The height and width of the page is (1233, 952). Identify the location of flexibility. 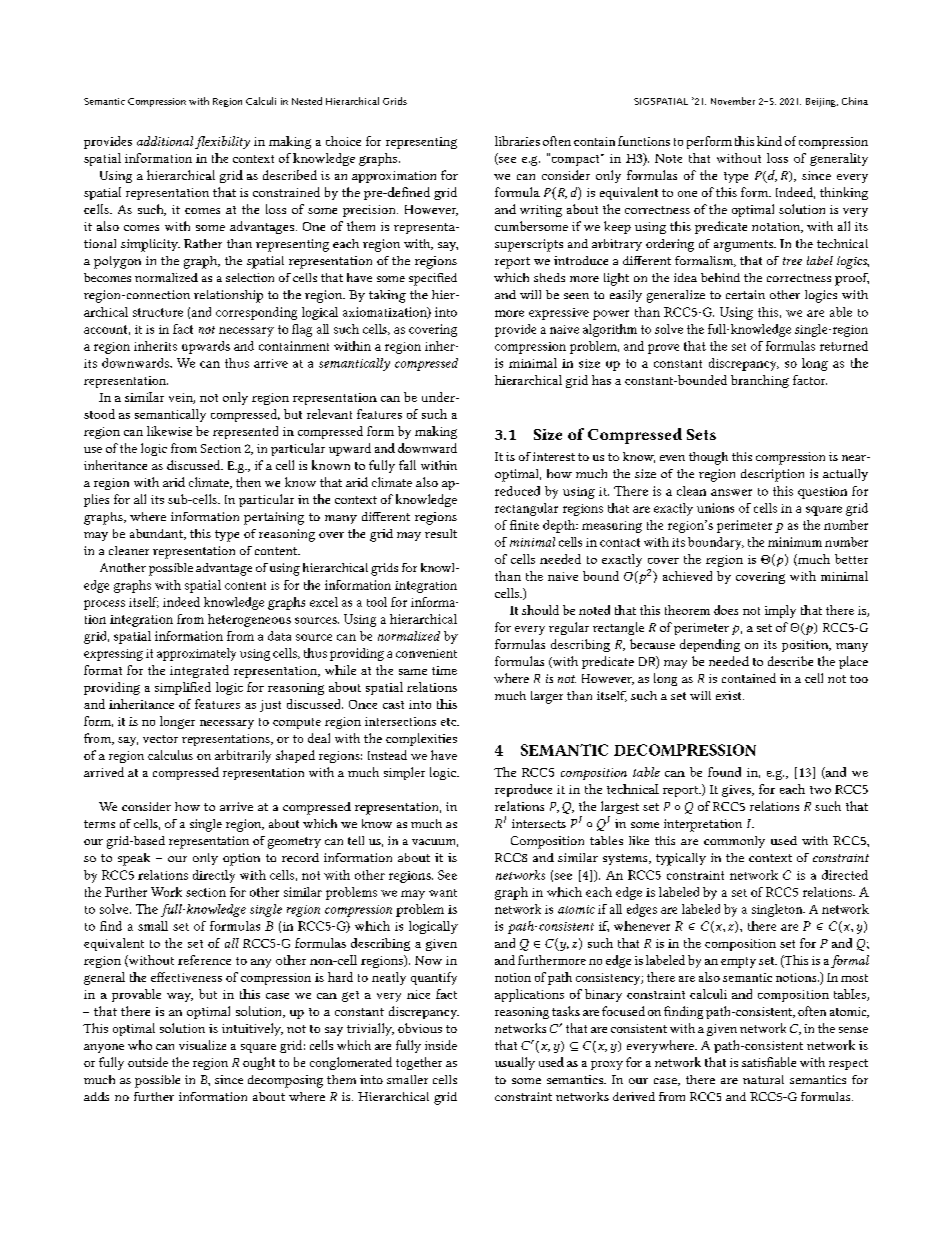
(222, 142).
